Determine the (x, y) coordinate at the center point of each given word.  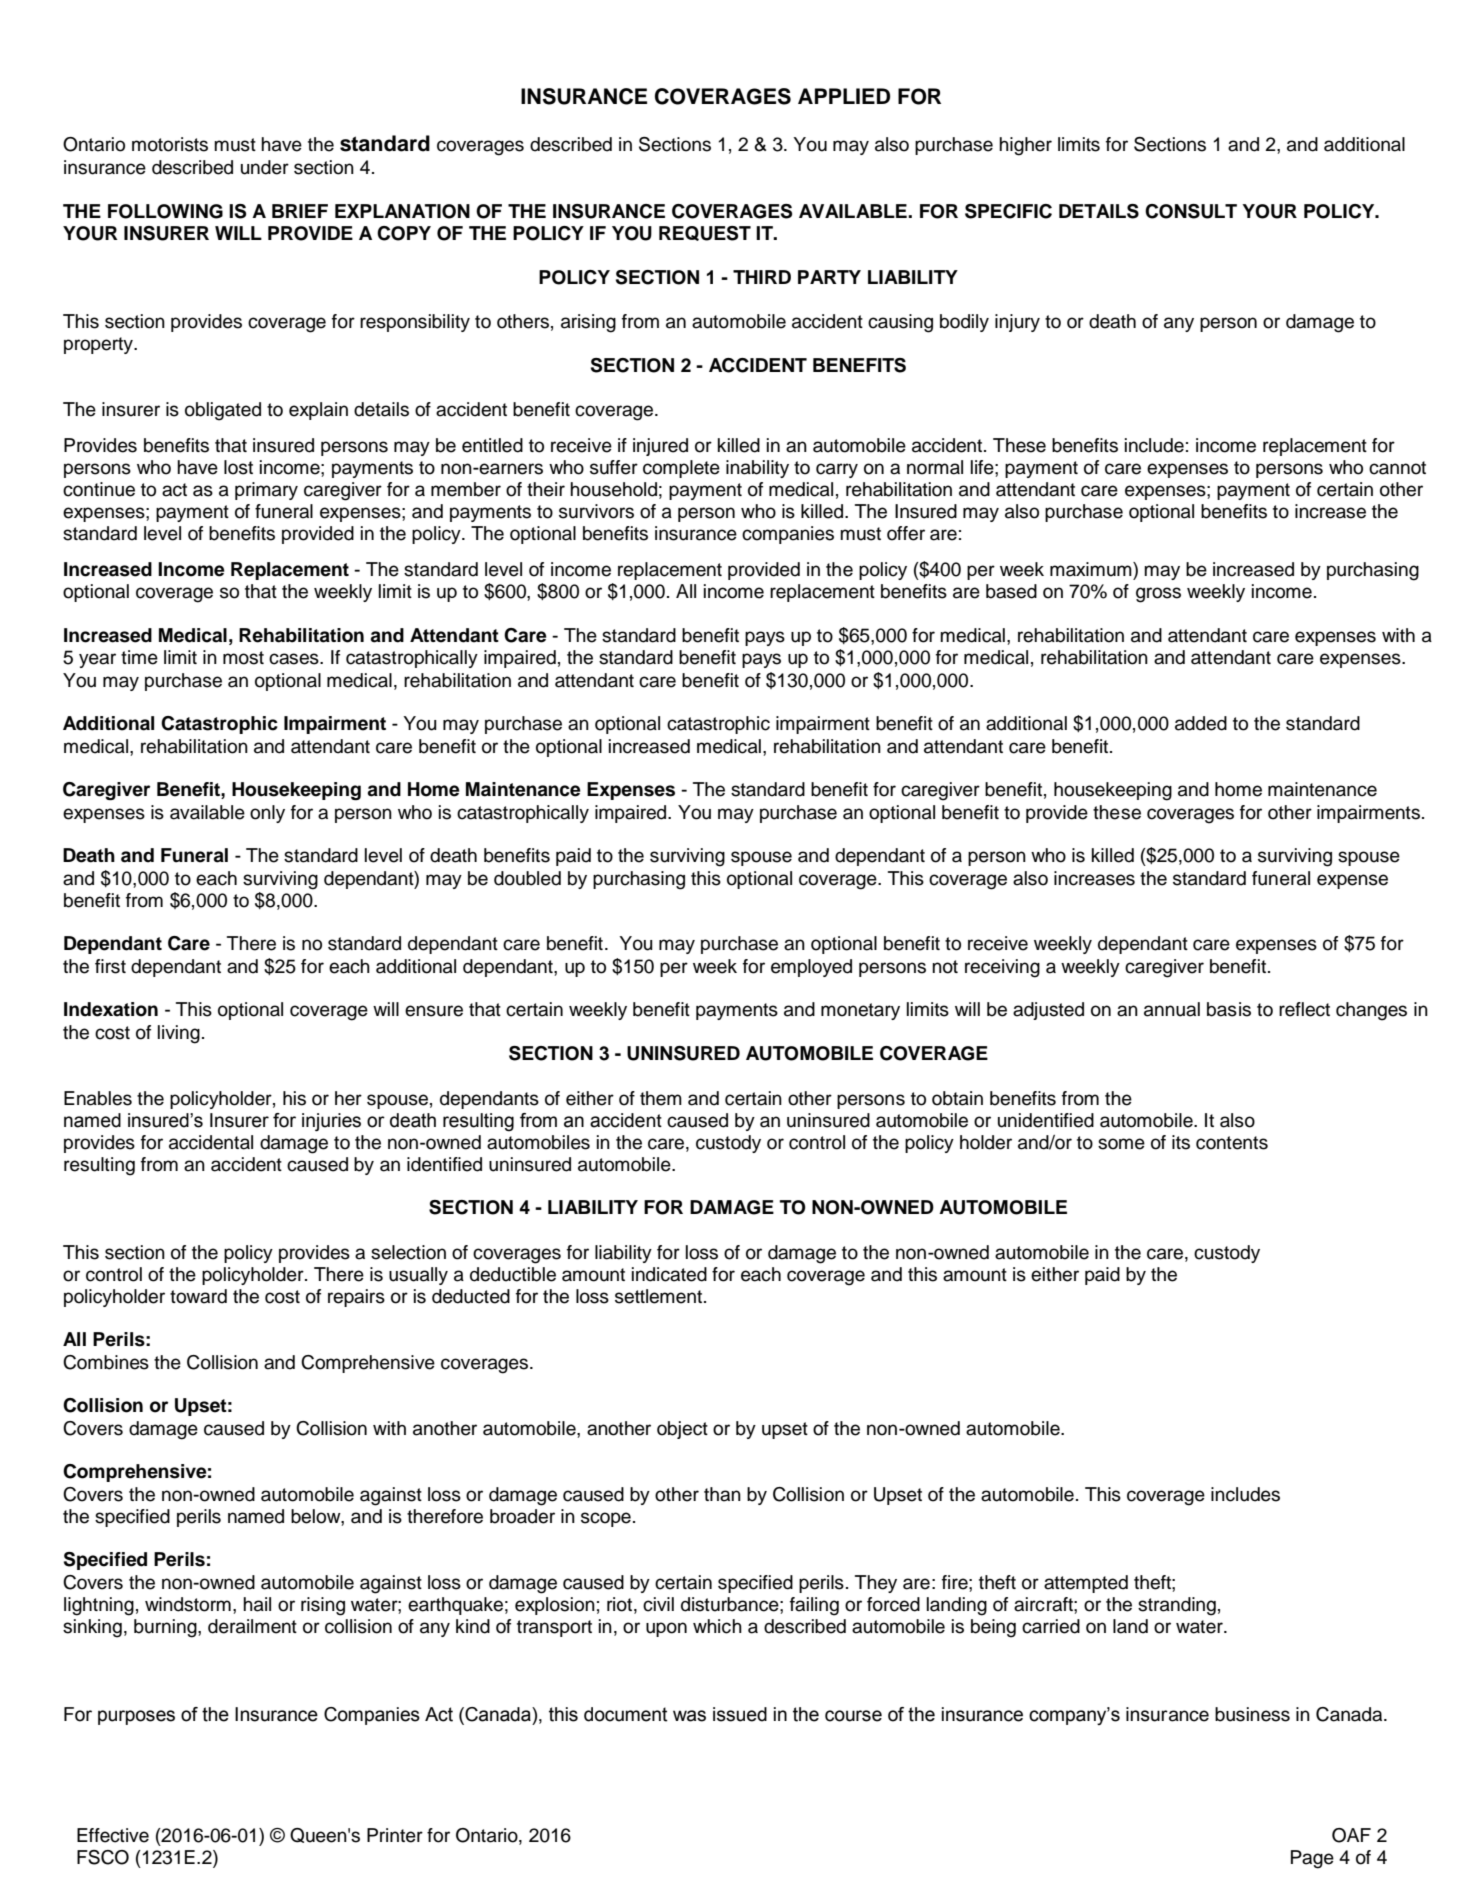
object (682, 1430)
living (179, 1034)
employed (811, 968)
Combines (106, 1362)
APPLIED (844, 96)
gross (1158, 595)
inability (757, 469)
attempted (1086, 1584)
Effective (113, 1835)
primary (266, 491)
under (265, 167)
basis (1229, 1009)
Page (1312, 1859)
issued (740, 1714)
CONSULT (1191, 211)
